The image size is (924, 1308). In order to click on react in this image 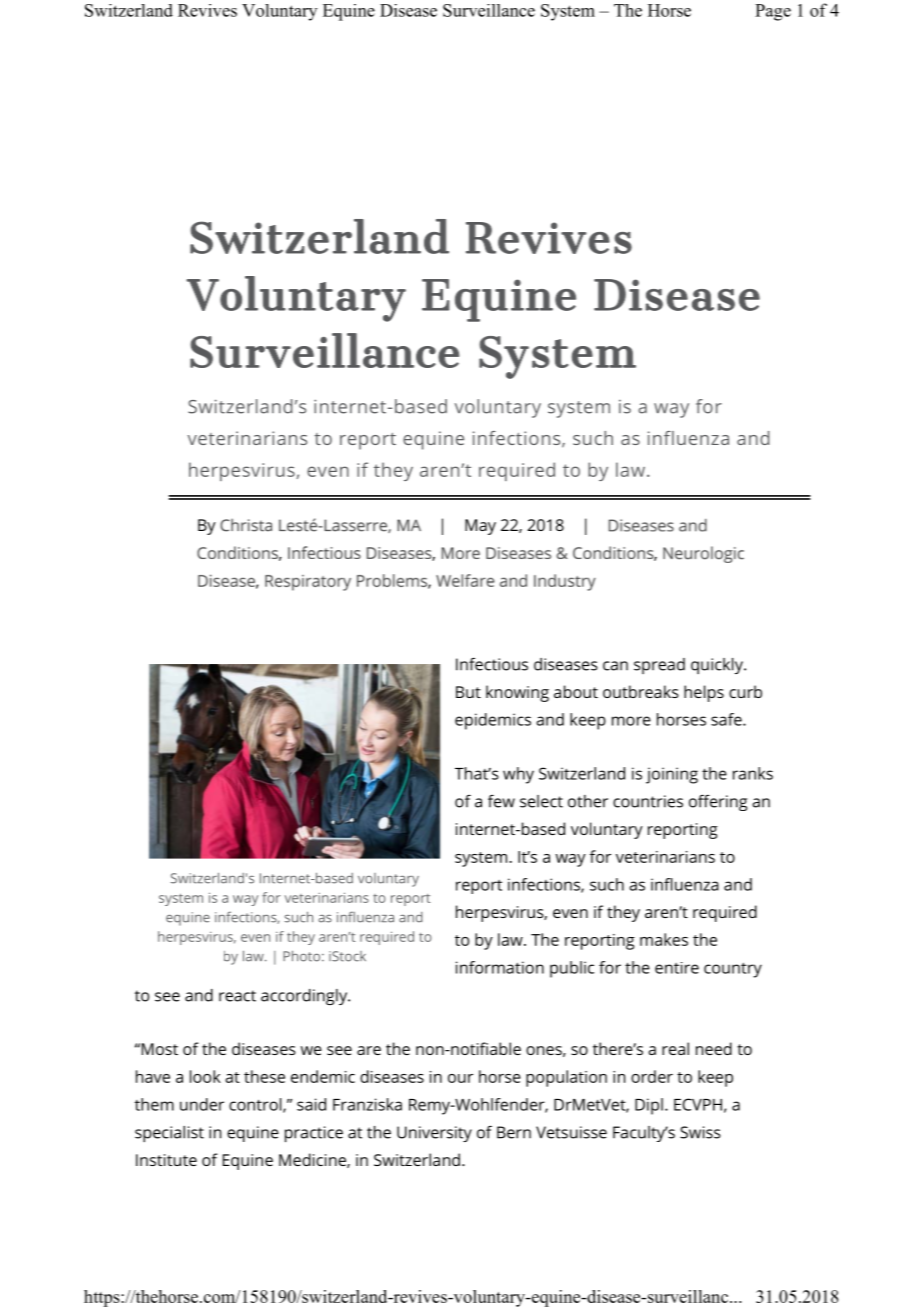, I will do `click(237, 996)`.
